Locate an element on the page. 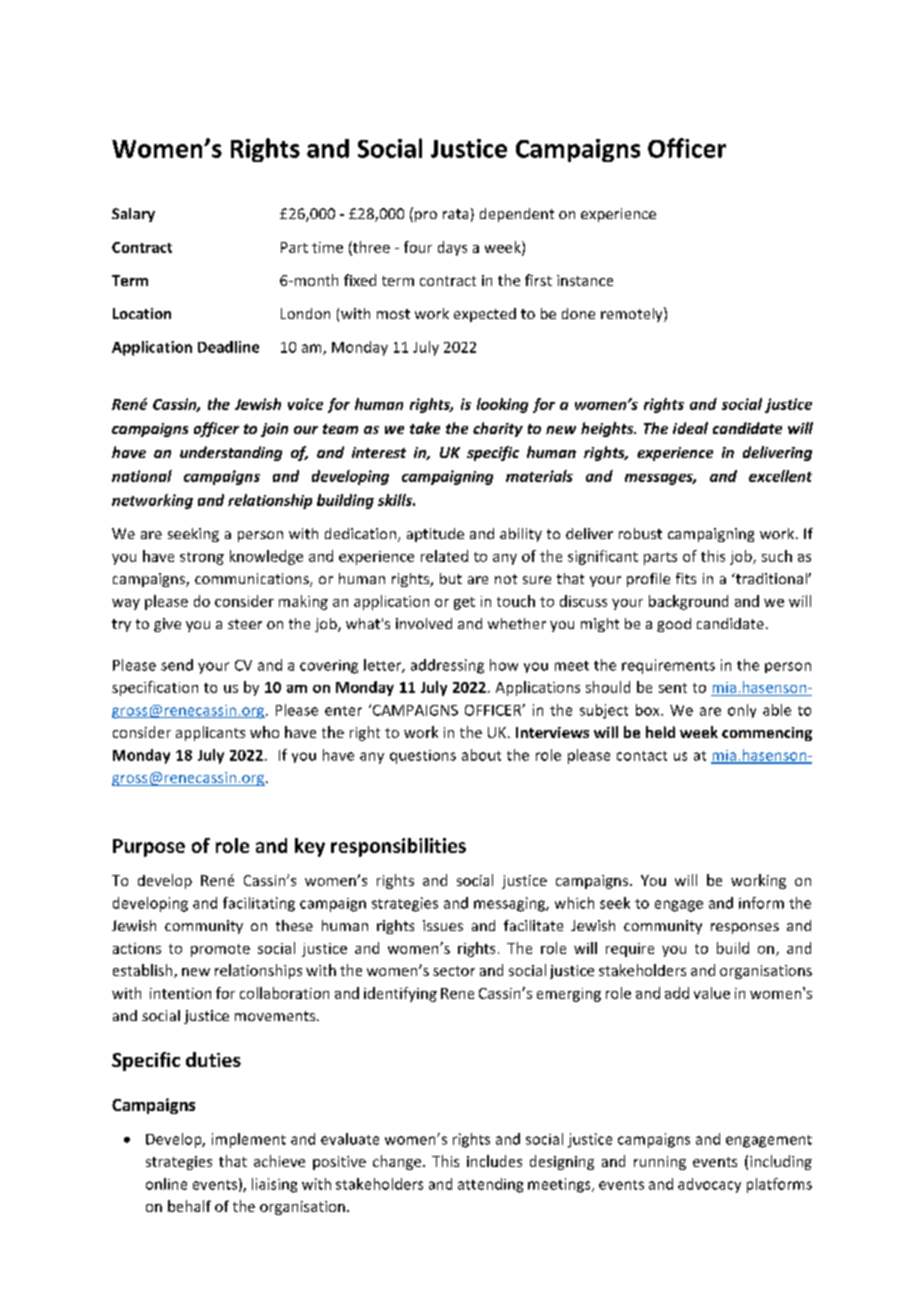 This page has width=924, height=1308. fits is located at coordinates (686, 578).
